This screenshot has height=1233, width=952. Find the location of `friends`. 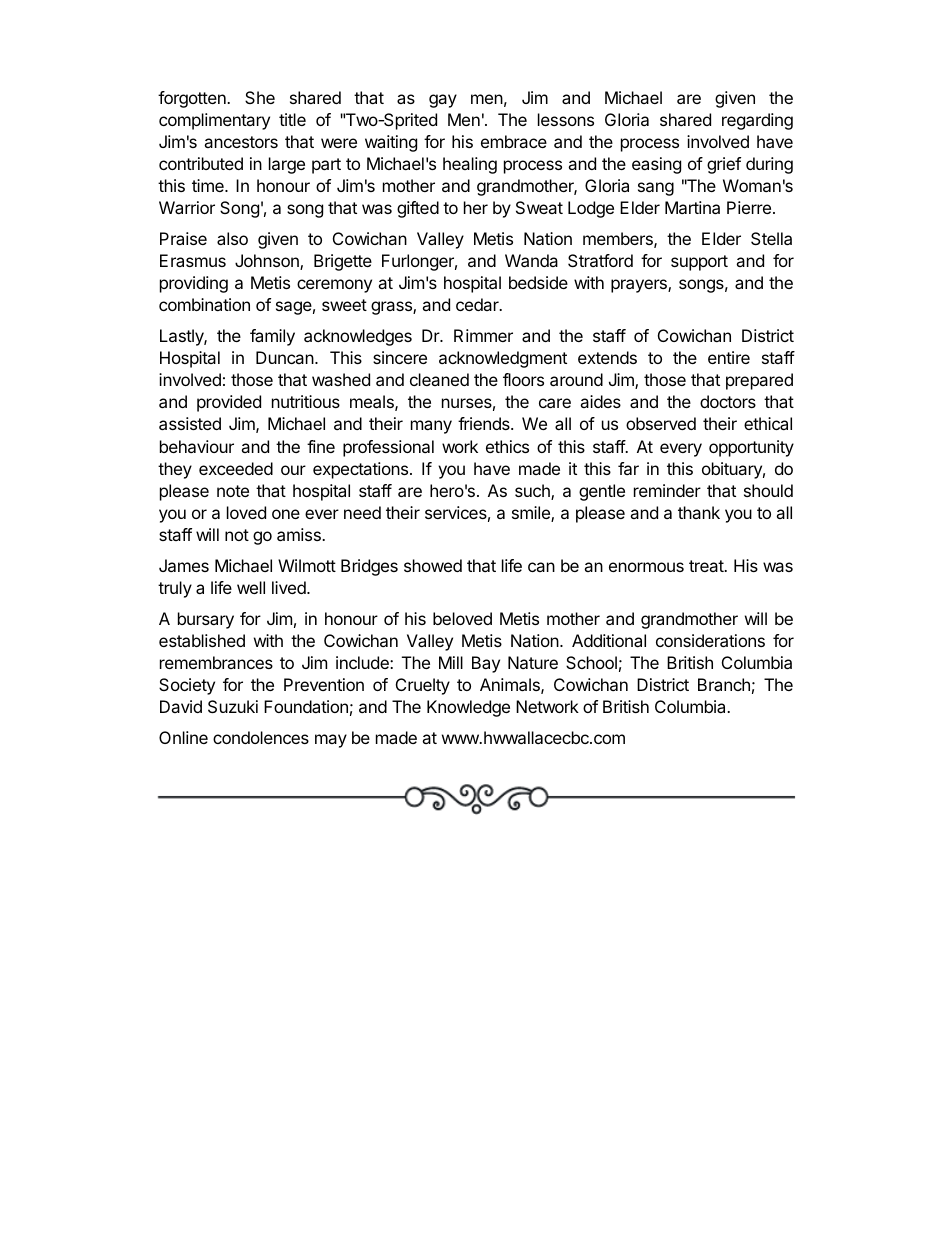

friends is located at coordinates (485, 423).
